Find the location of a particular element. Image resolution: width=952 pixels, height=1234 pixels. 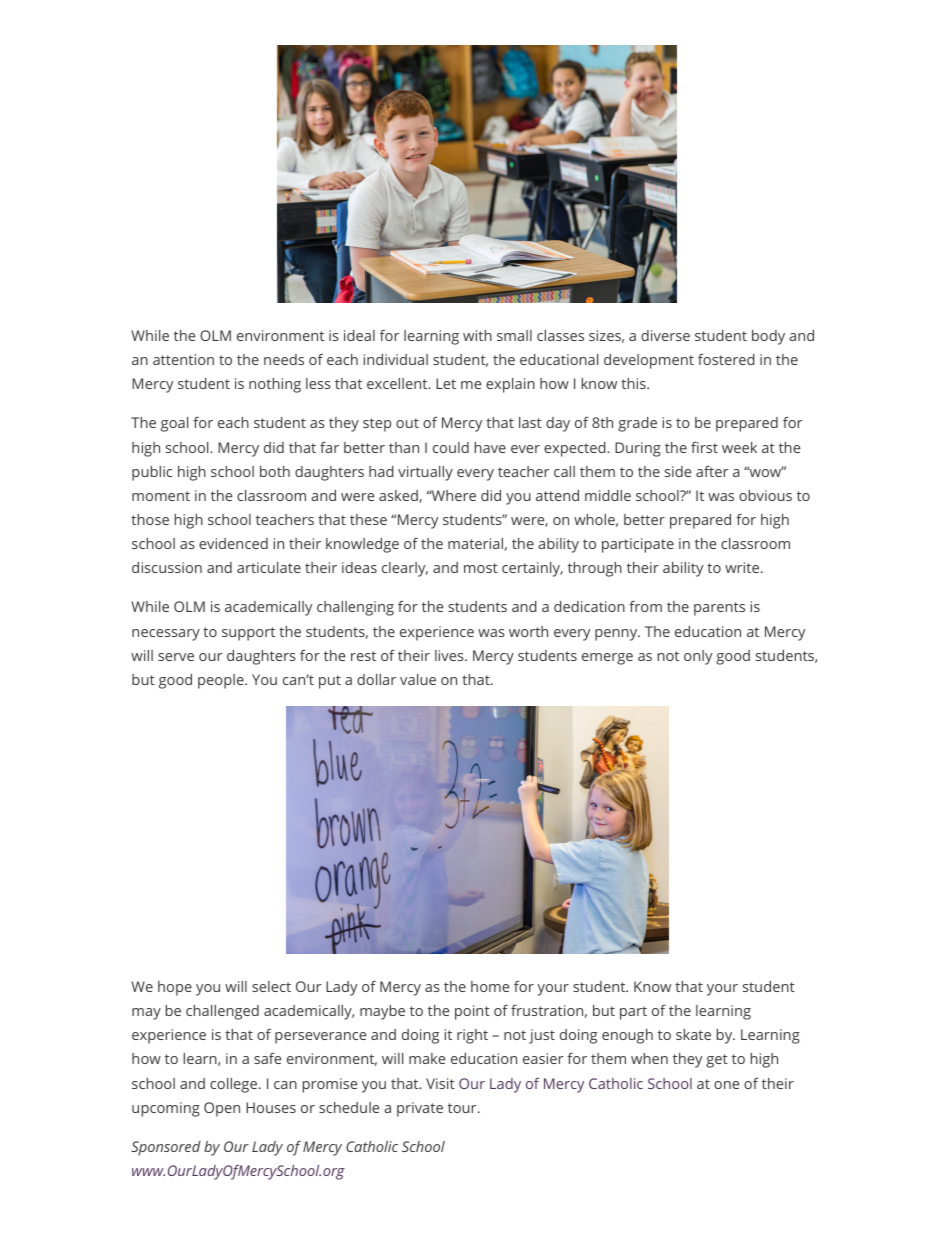

one is located at coordinates (726, 1085).
